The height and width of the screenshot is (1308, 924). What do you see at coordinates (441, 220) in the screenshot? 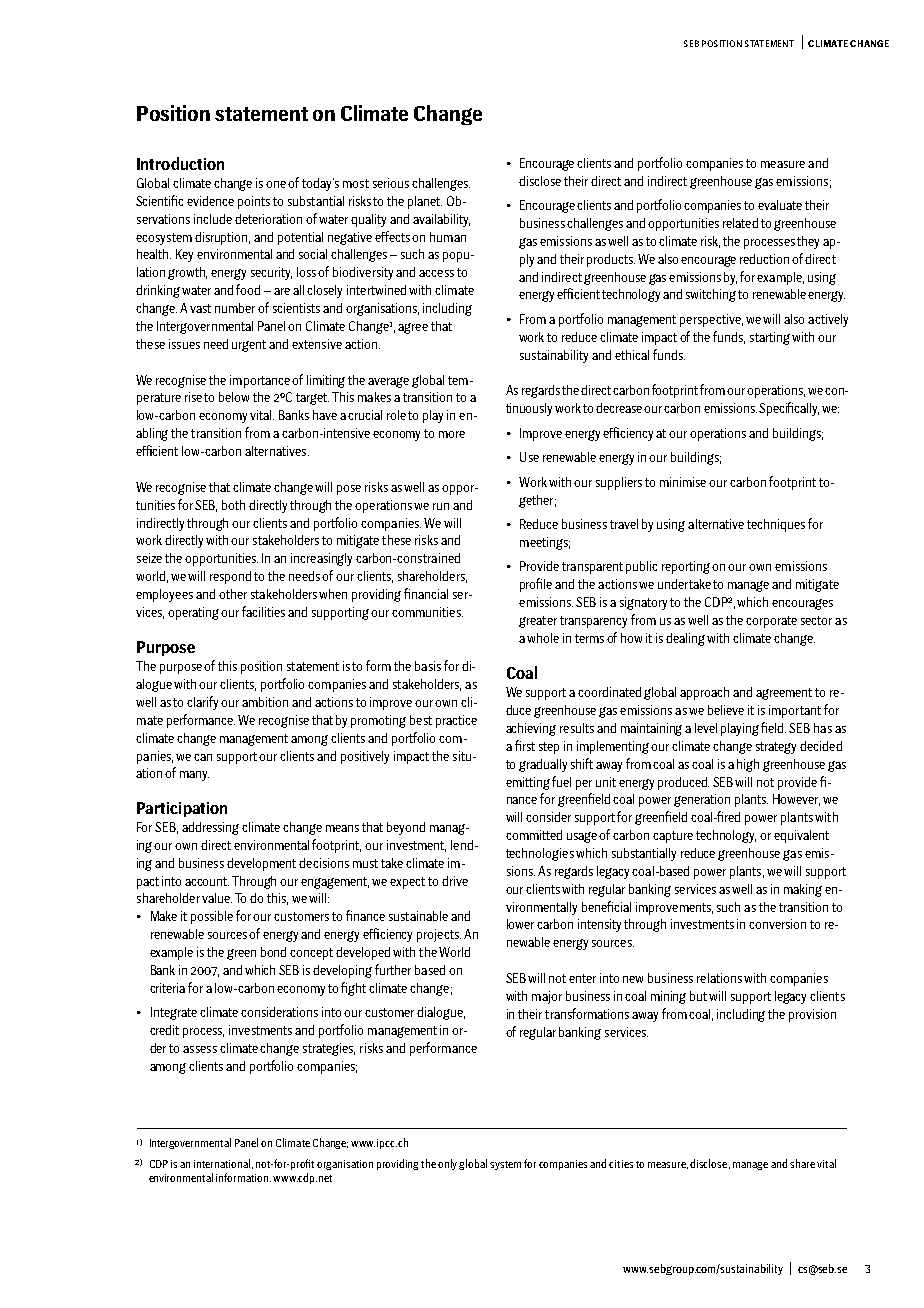
I see `availability` at bounding box center [441, 220].
